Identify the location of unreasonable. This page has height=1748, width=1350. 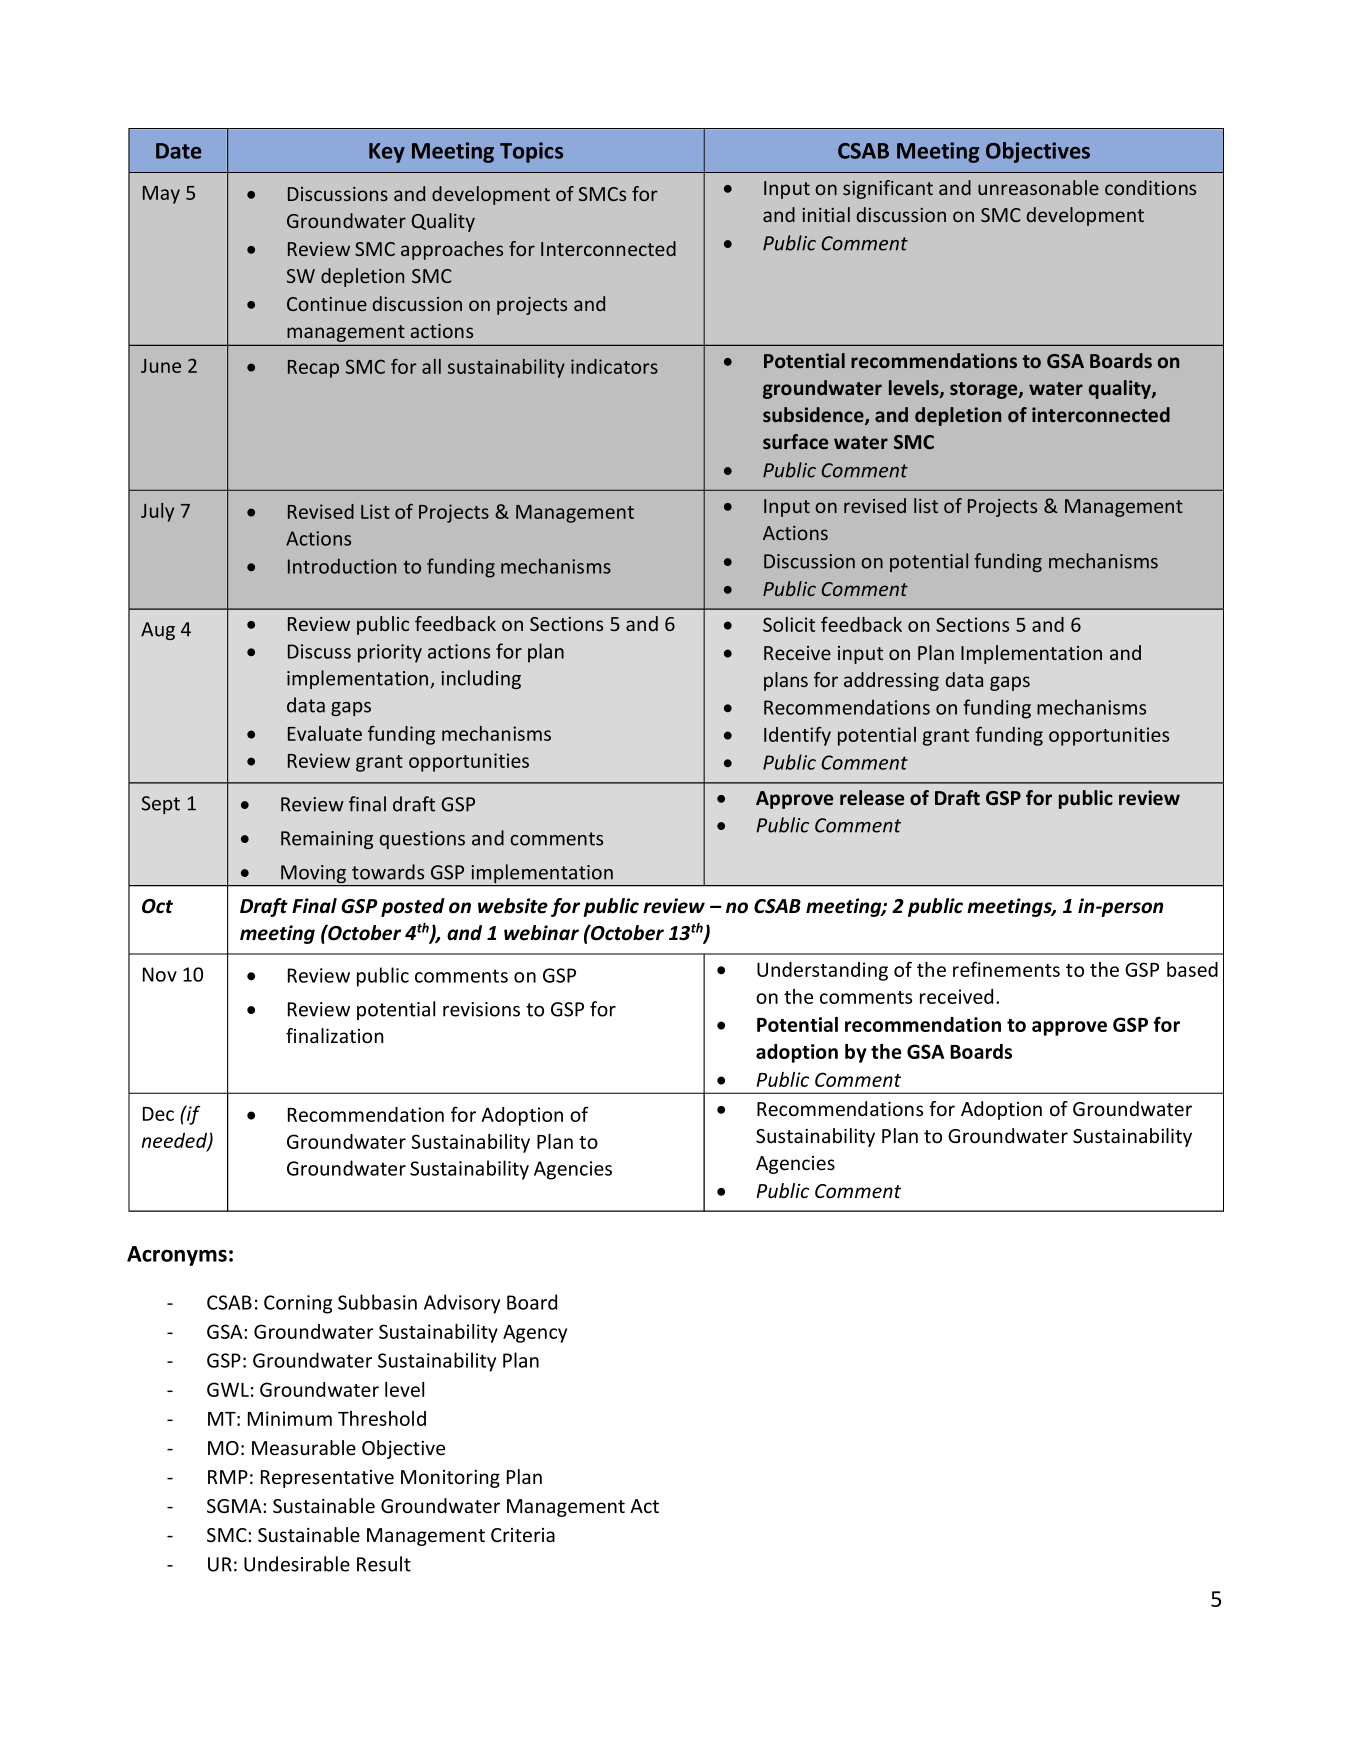
(1038, 187).
